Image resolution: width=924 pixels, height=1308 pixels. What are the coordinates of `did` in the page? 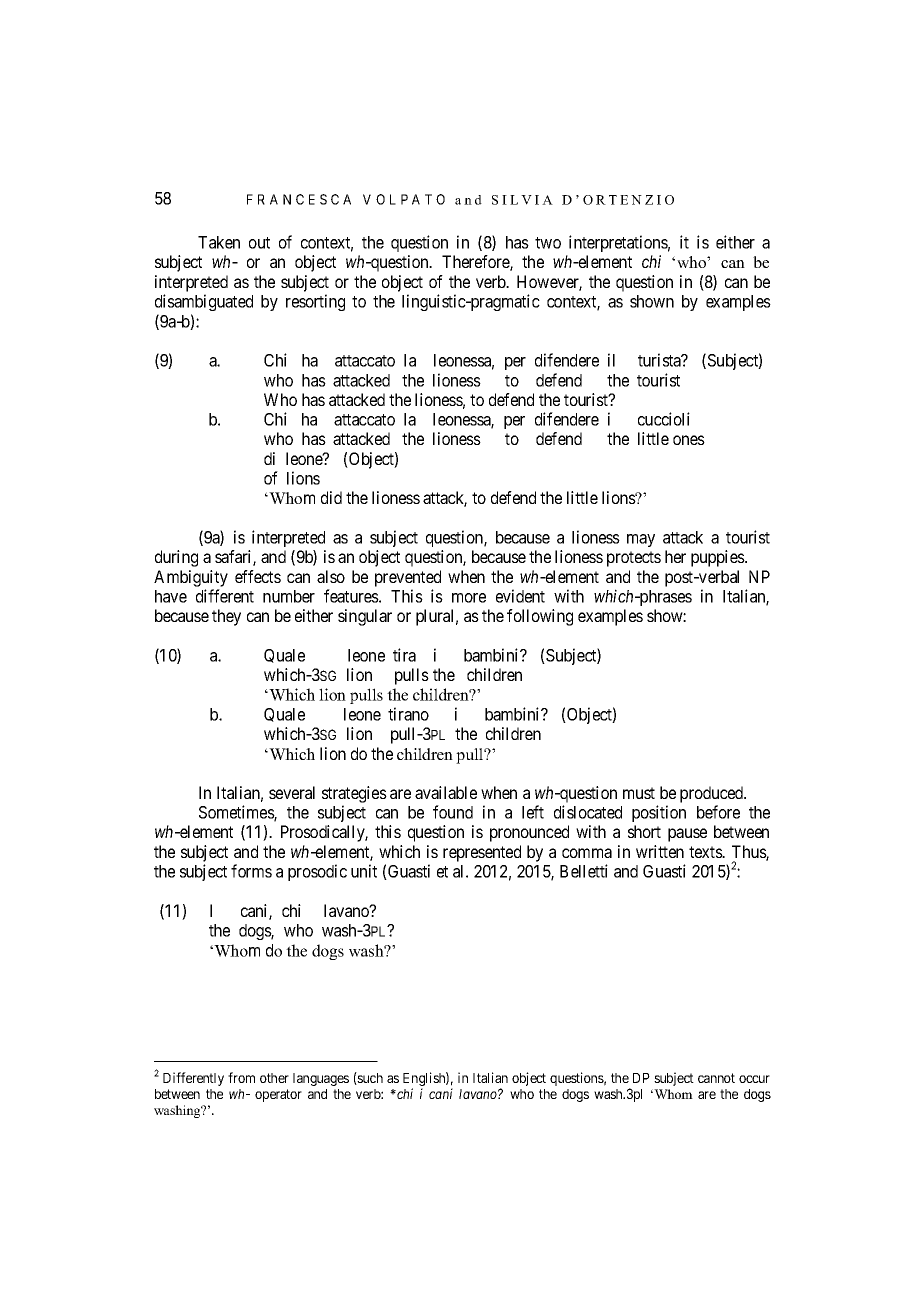 It's located at (331, 497).
